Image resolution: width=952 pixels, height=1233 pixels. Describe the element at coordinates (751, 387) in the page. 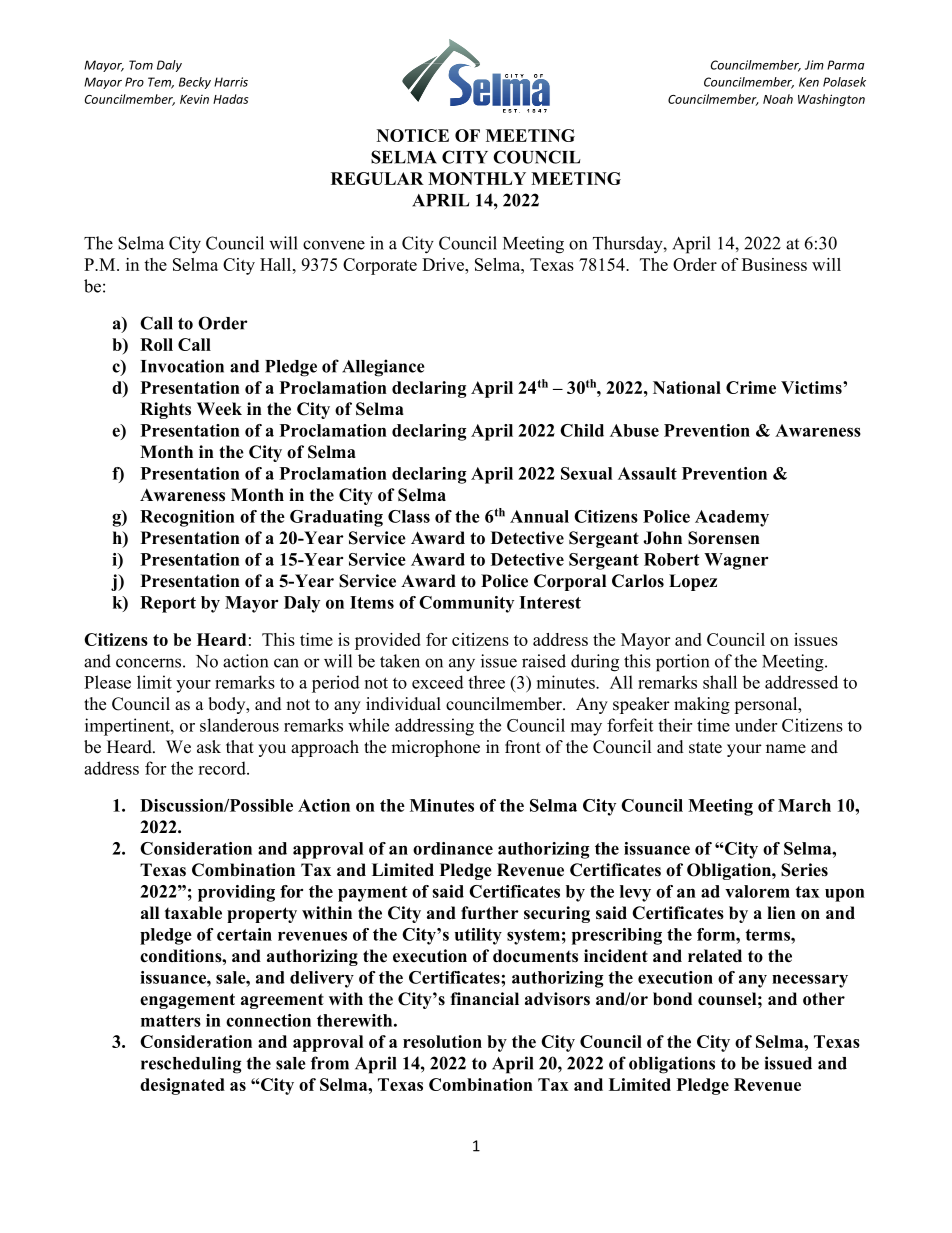

I see `Crime` at that location.
